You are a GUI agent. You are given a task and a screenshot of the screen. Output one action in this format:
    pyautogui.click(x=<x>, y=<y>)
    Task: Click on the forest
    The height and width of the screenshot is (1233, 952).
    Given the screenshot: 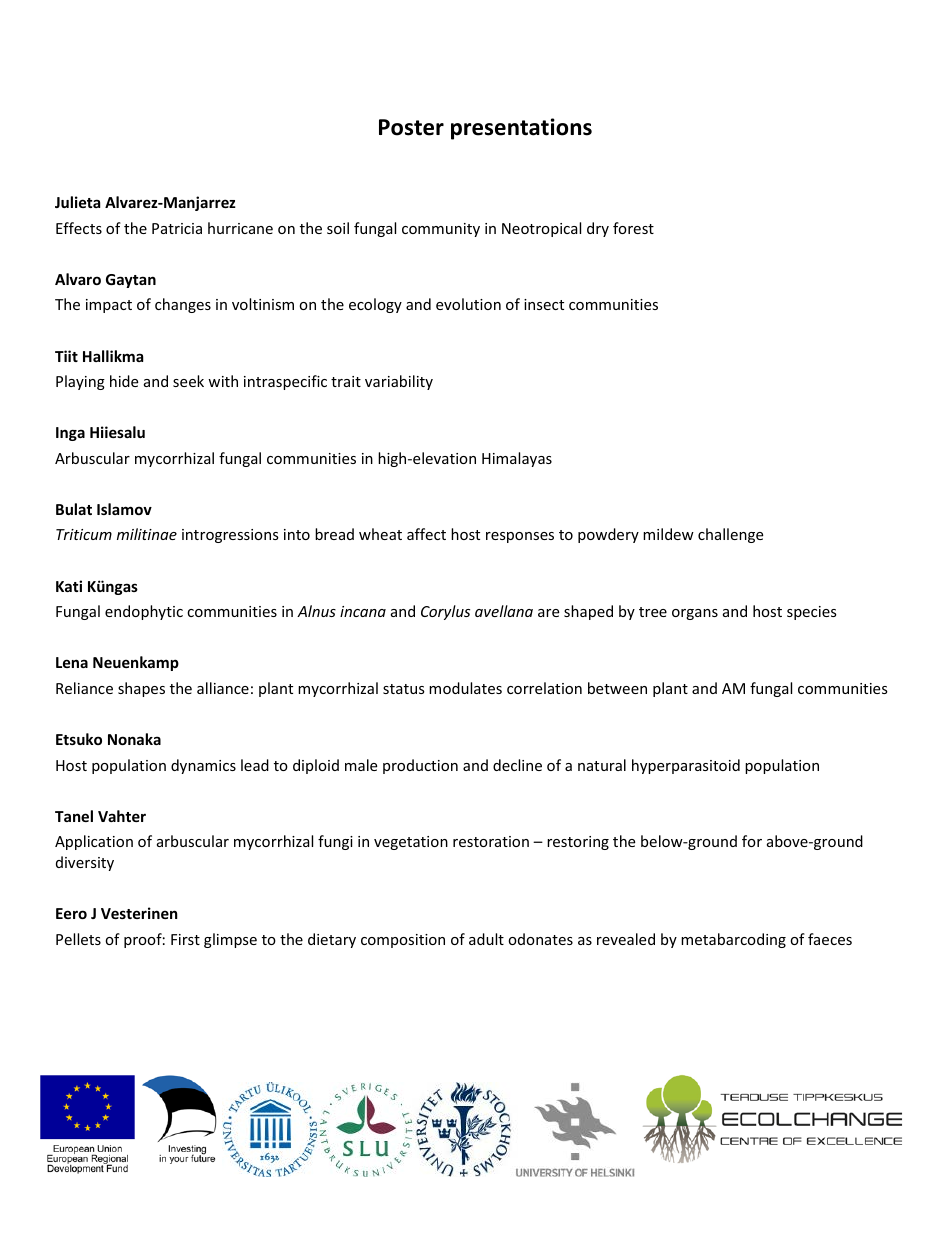 What is the action you would take?
    pyautogui.click(x=633, y=228)
